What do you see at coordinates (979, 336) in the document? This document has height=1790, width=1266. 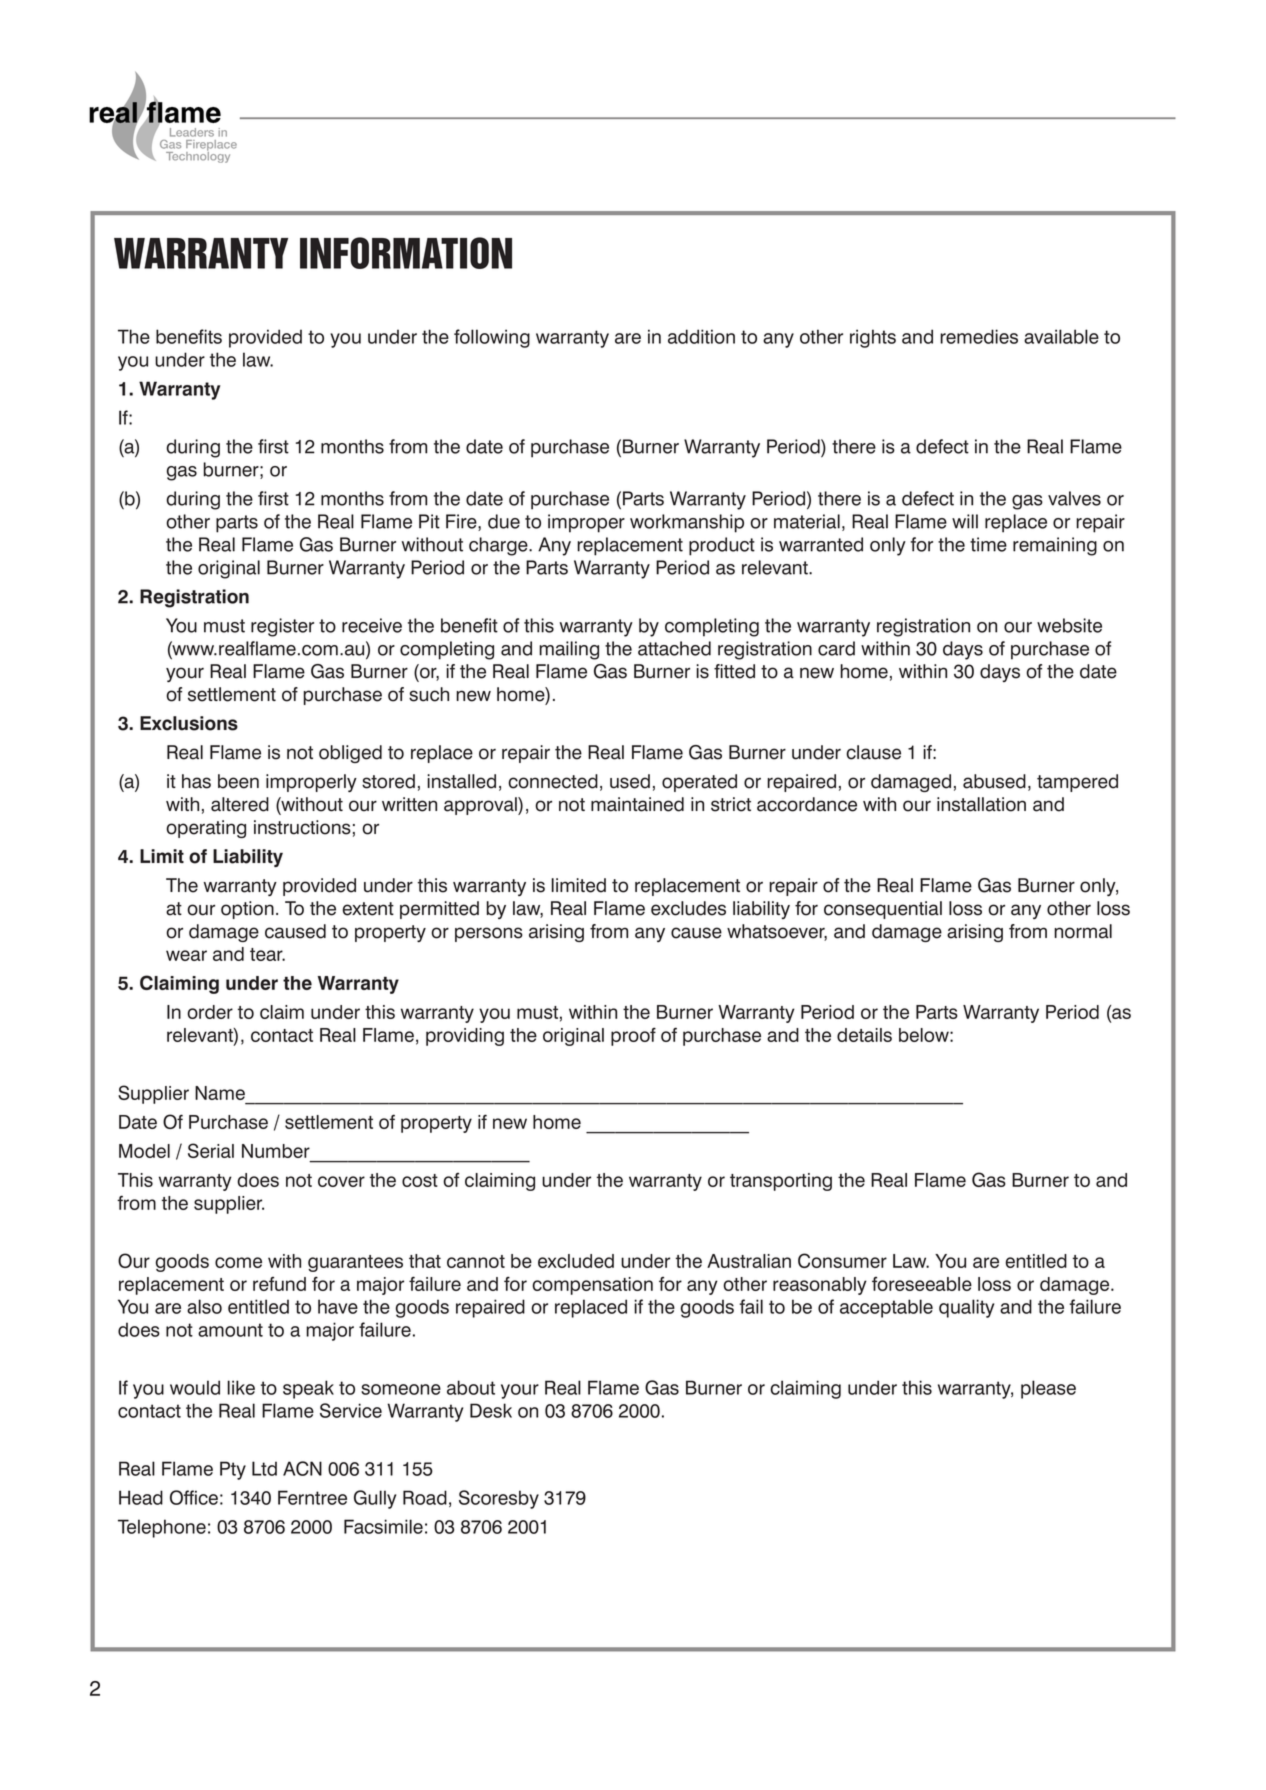 I see `remedies` at bounding box center [979, 336].
